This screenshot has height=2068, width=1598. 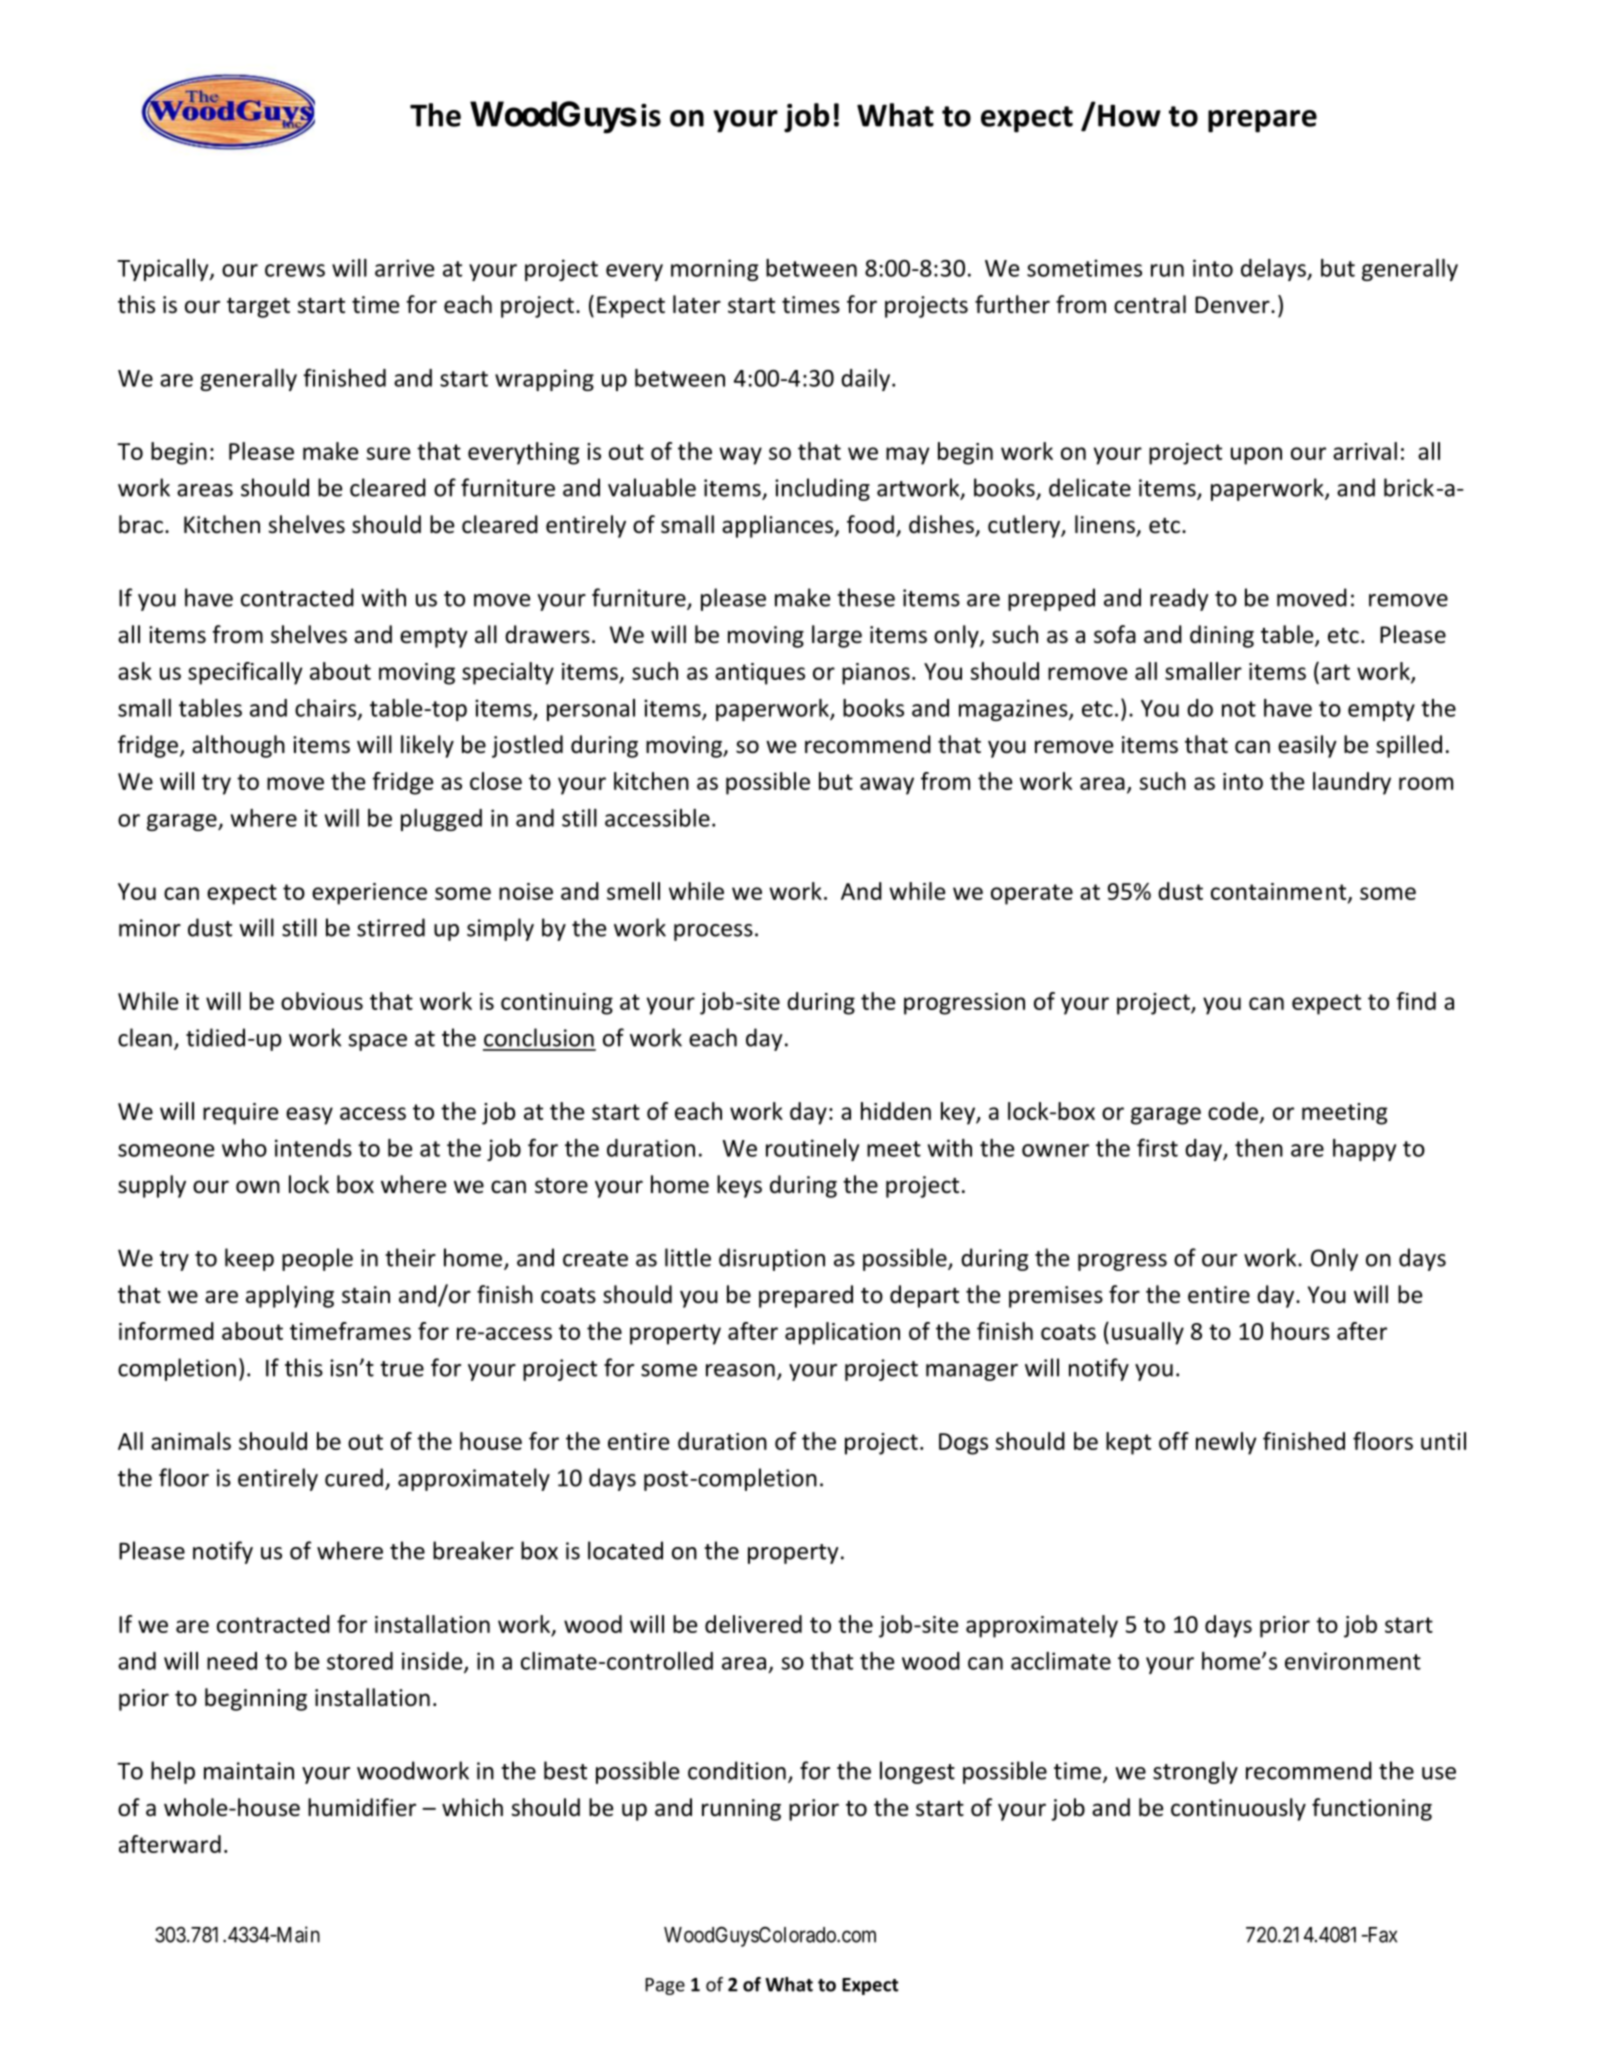 What do you see at coordinates (714, 270) in the screenshot?
I see `morning` at bounding box center [714, 270].
